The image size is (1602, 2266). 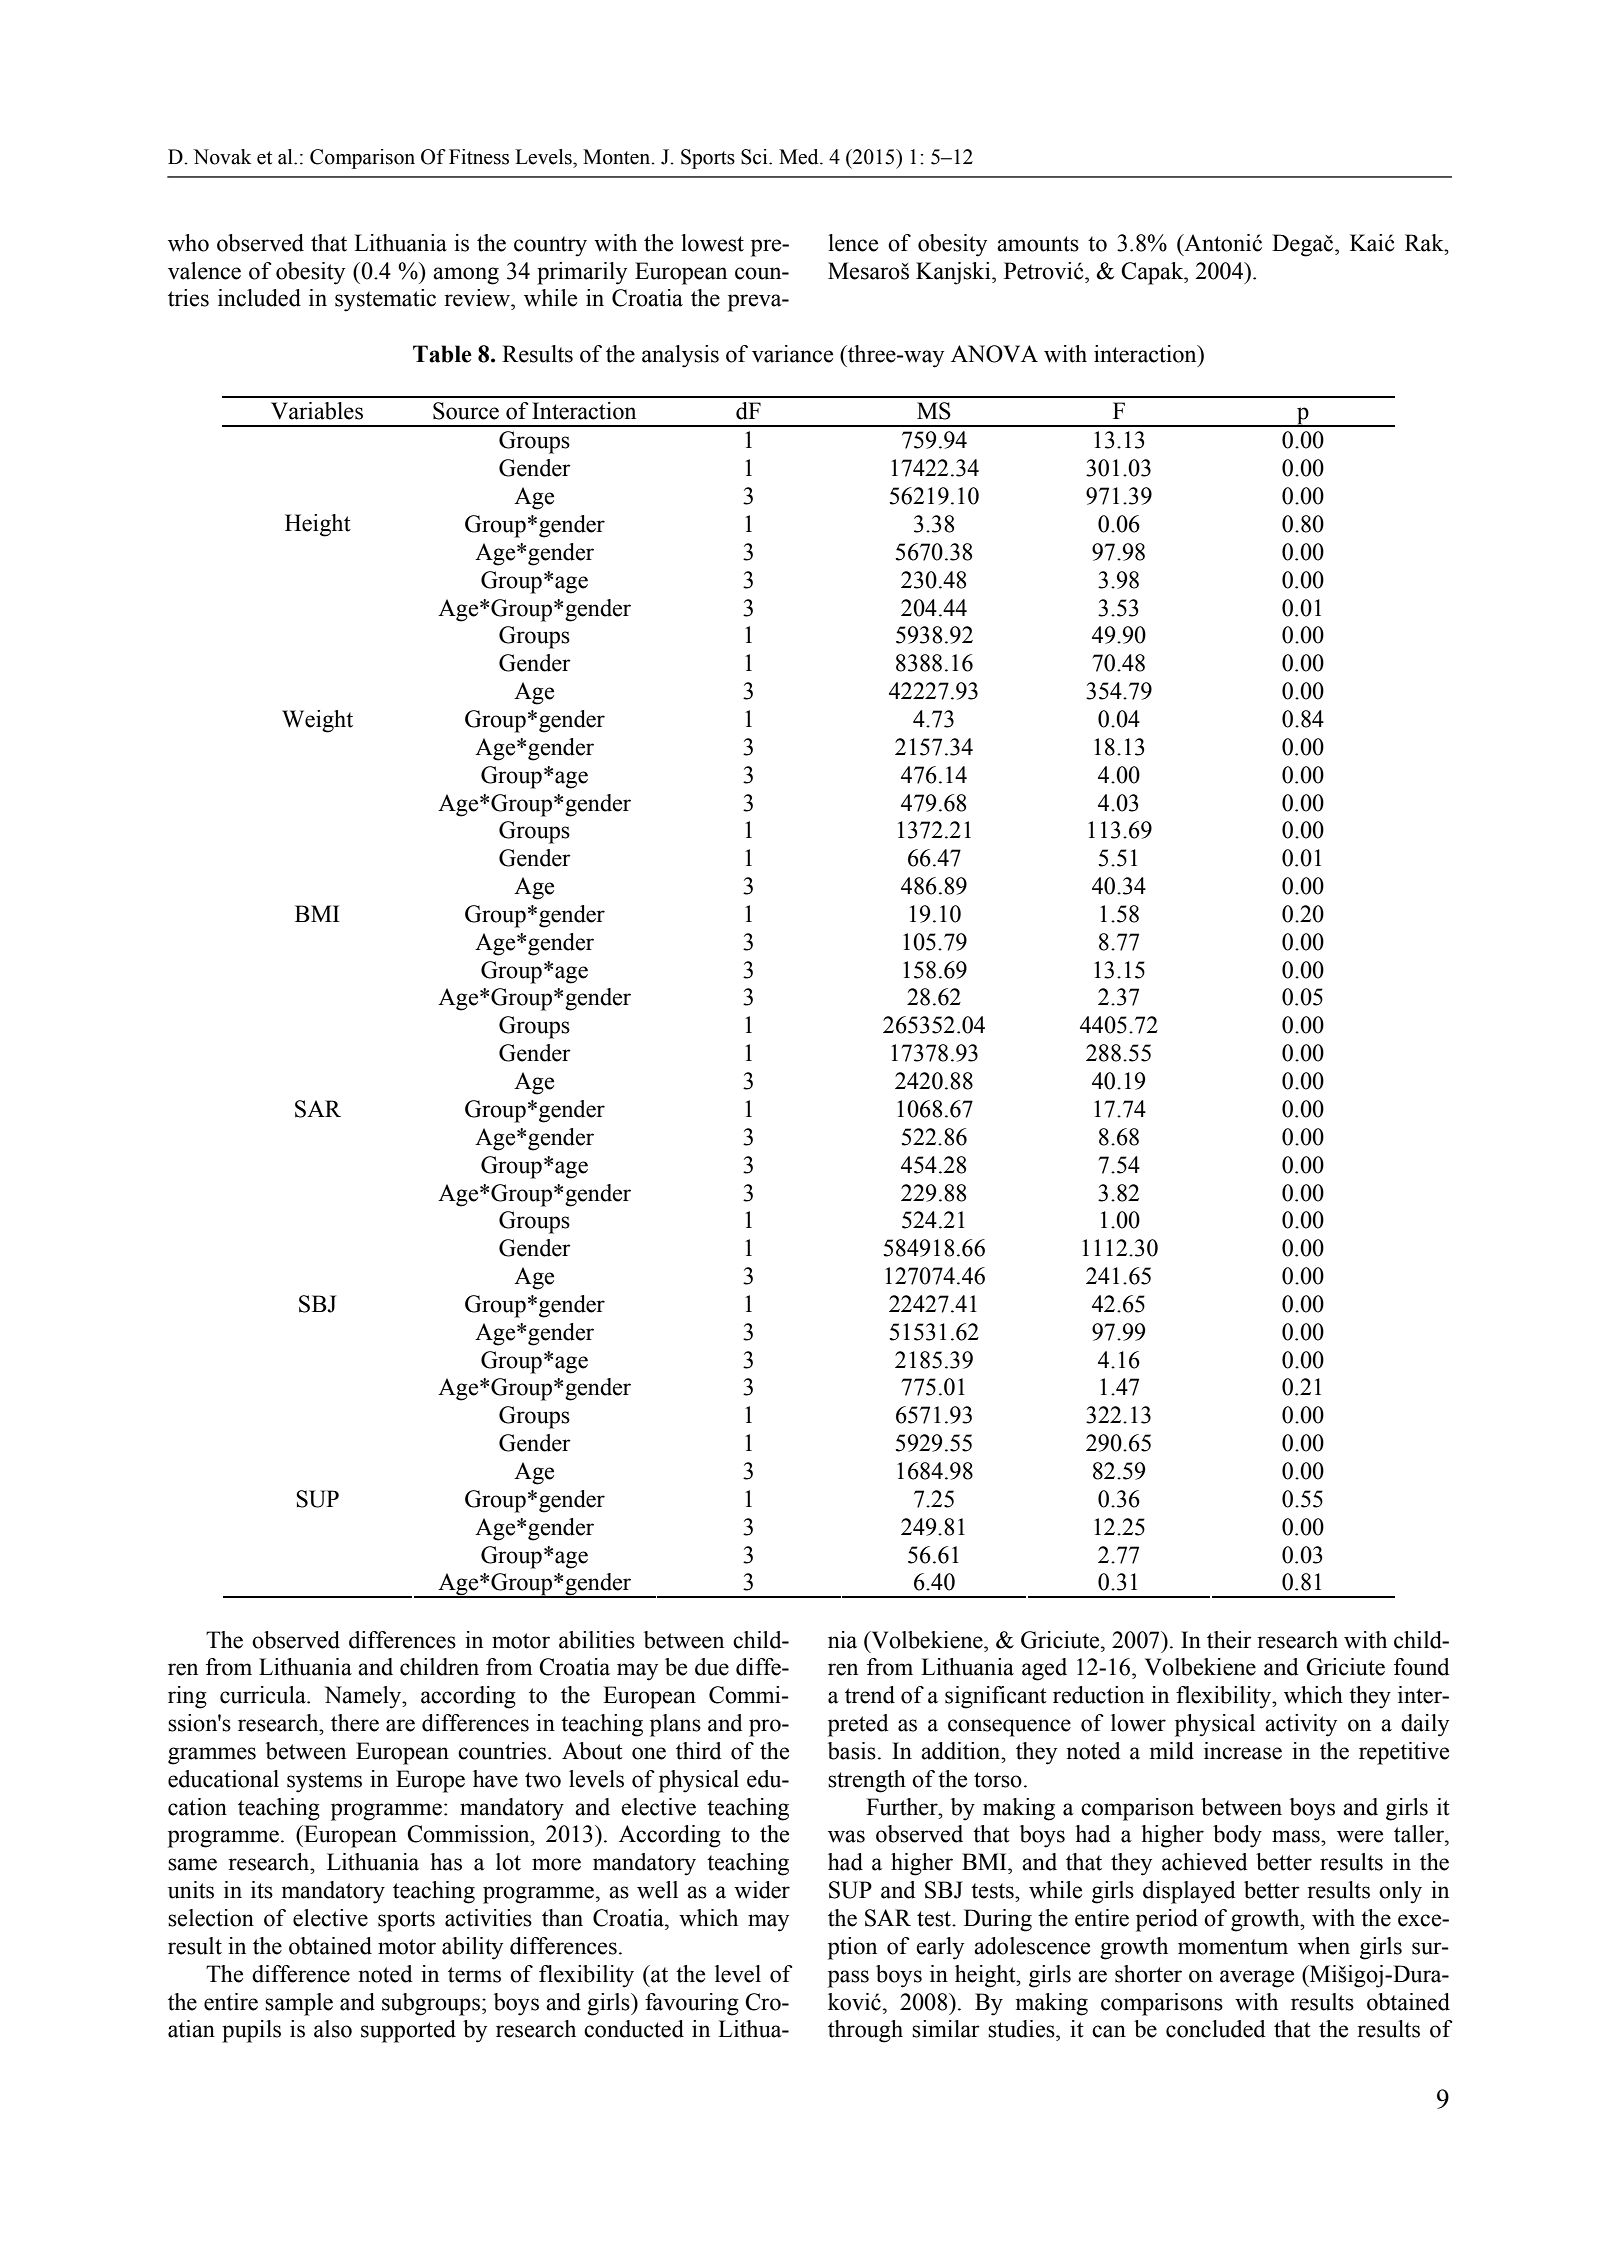 I want to click on systematic, so click(x=385, y=300).
